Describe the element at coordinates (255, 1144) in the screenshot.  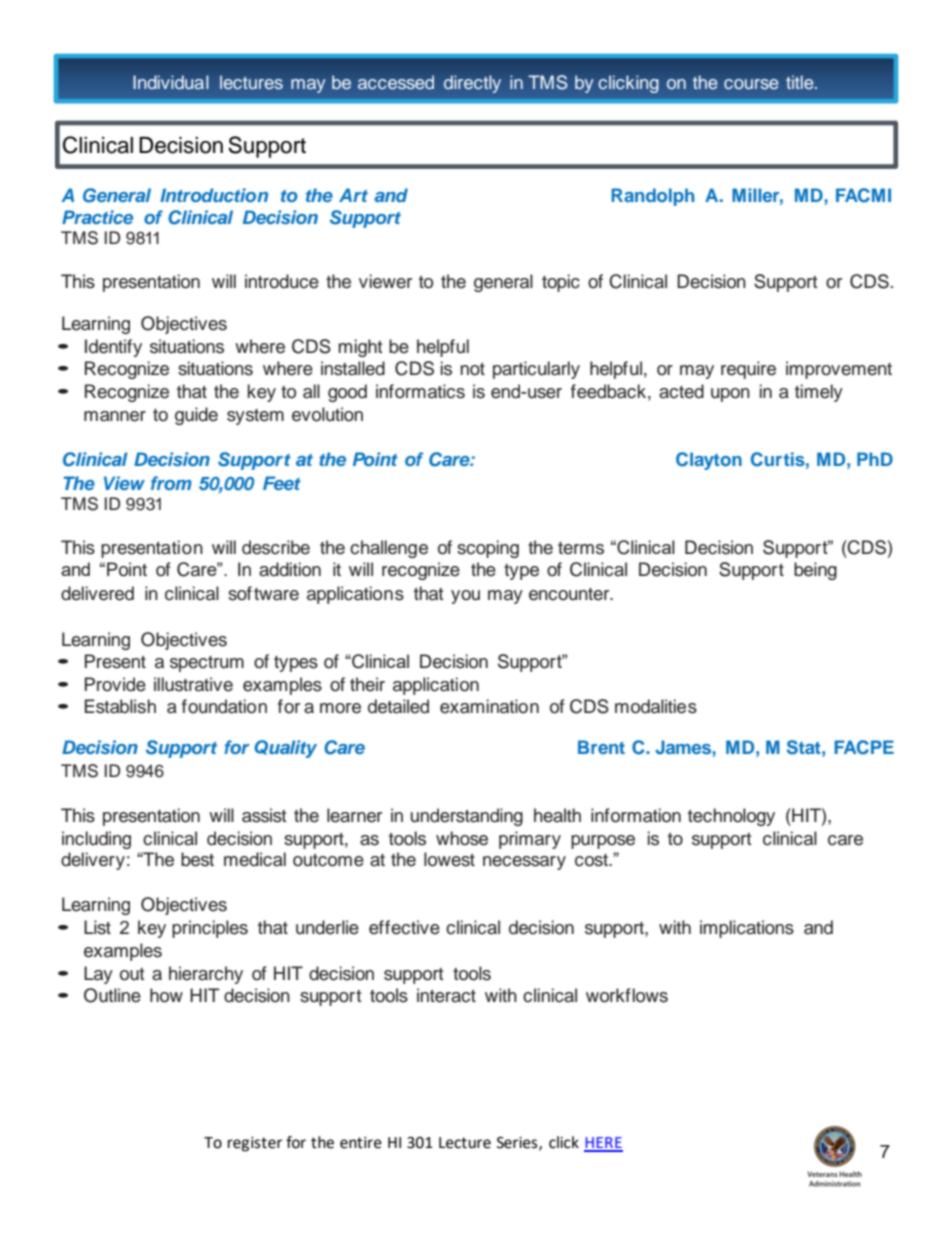
I see `register` at that location.
